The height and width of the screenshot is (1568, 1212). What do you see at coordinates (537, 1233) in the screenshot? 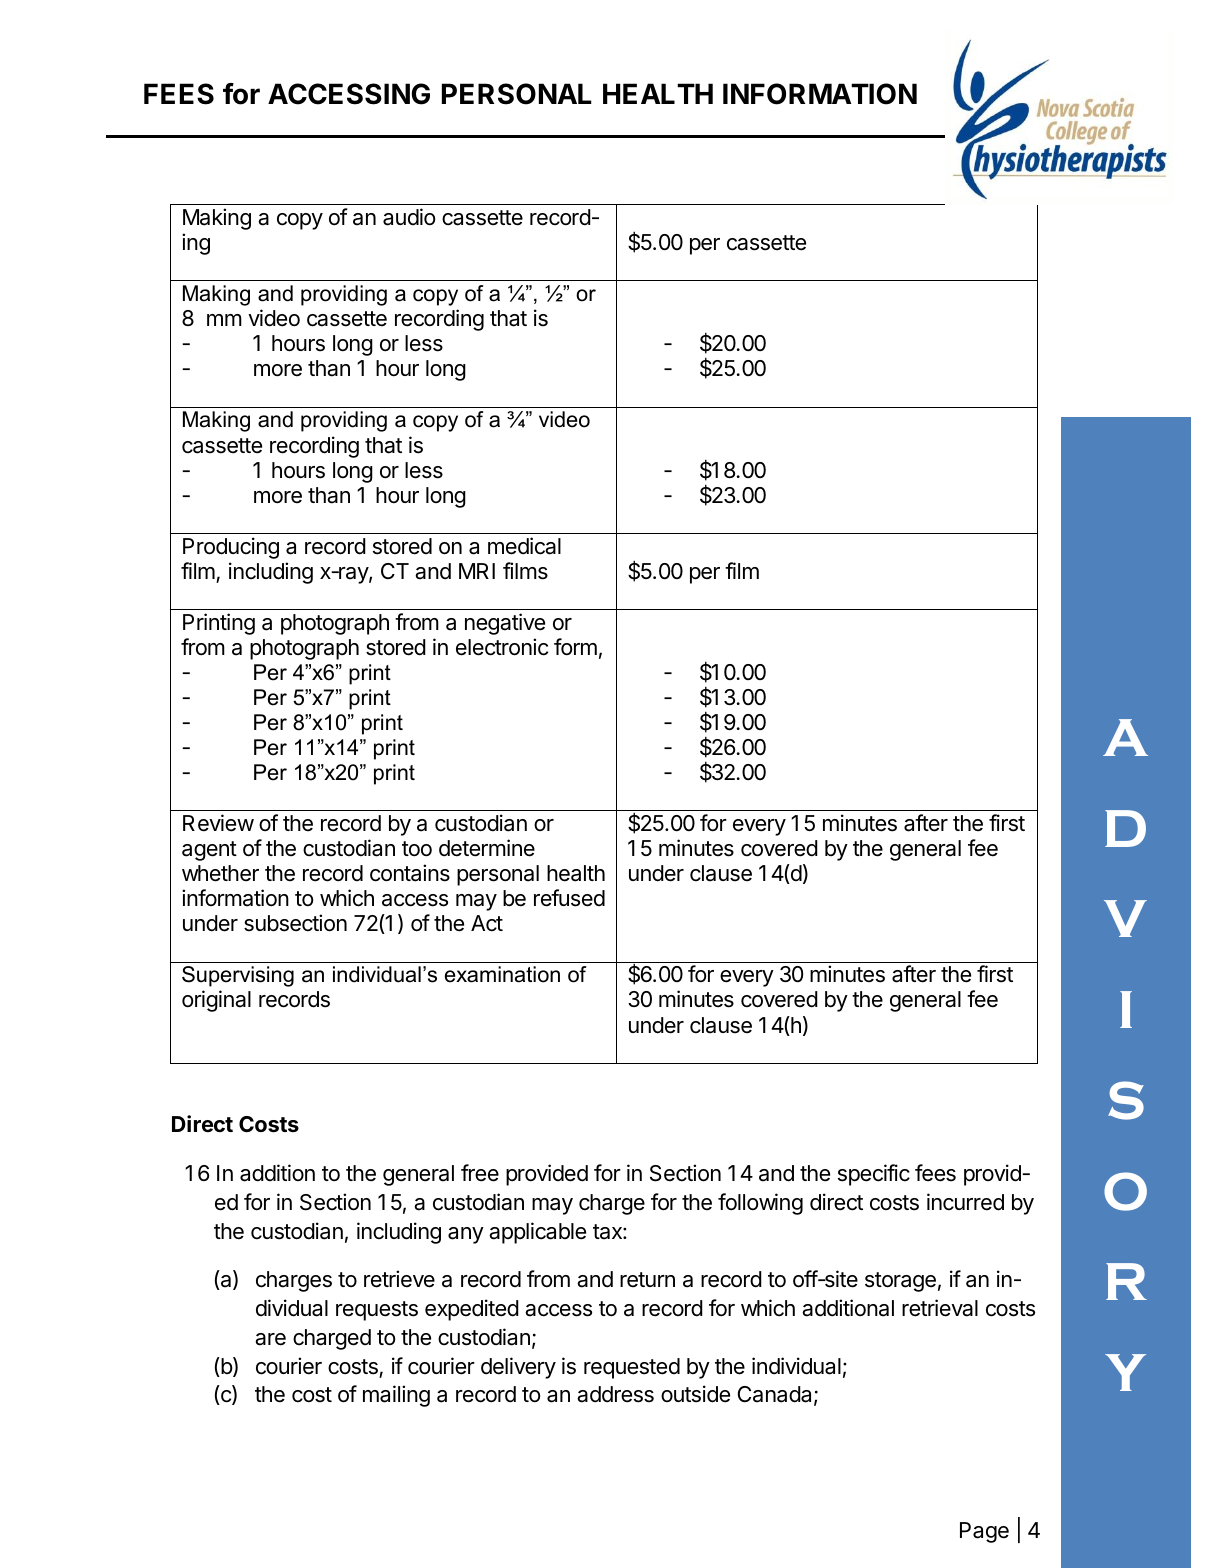
I see `applicable` at bounding box center [537, 1233].
